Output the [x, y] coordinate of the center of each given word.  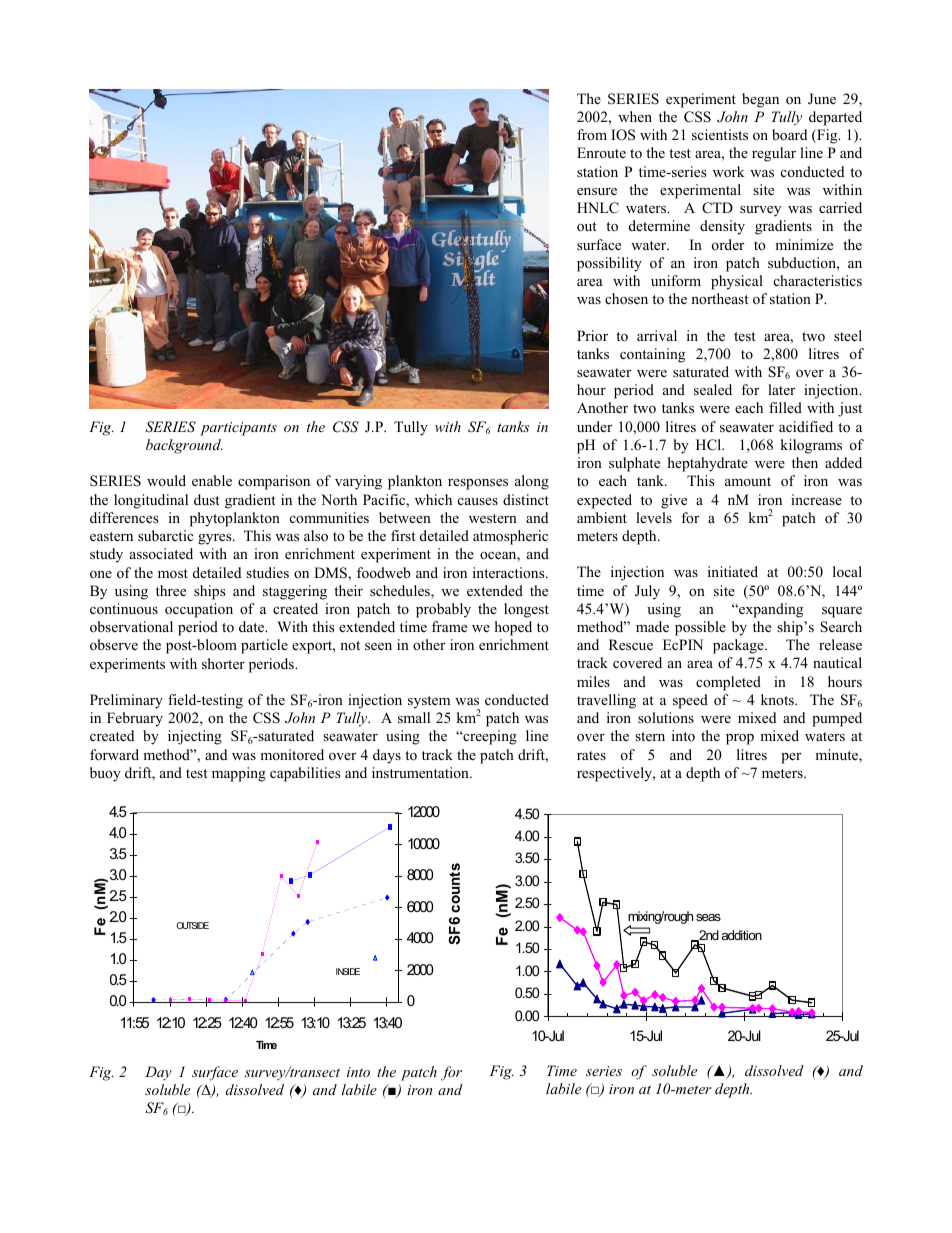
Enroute [601, 152]
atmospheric [510, 537]
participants [238, 429]
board [789, 134]
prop [740, 739]
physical [737, 282]
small [414, 717]
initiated [733, 571]
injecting [195, 737]
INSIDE [348, 971]
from [592, 134]
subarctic [165, 535]
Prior [592, 335]
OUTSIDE [192, 925]
